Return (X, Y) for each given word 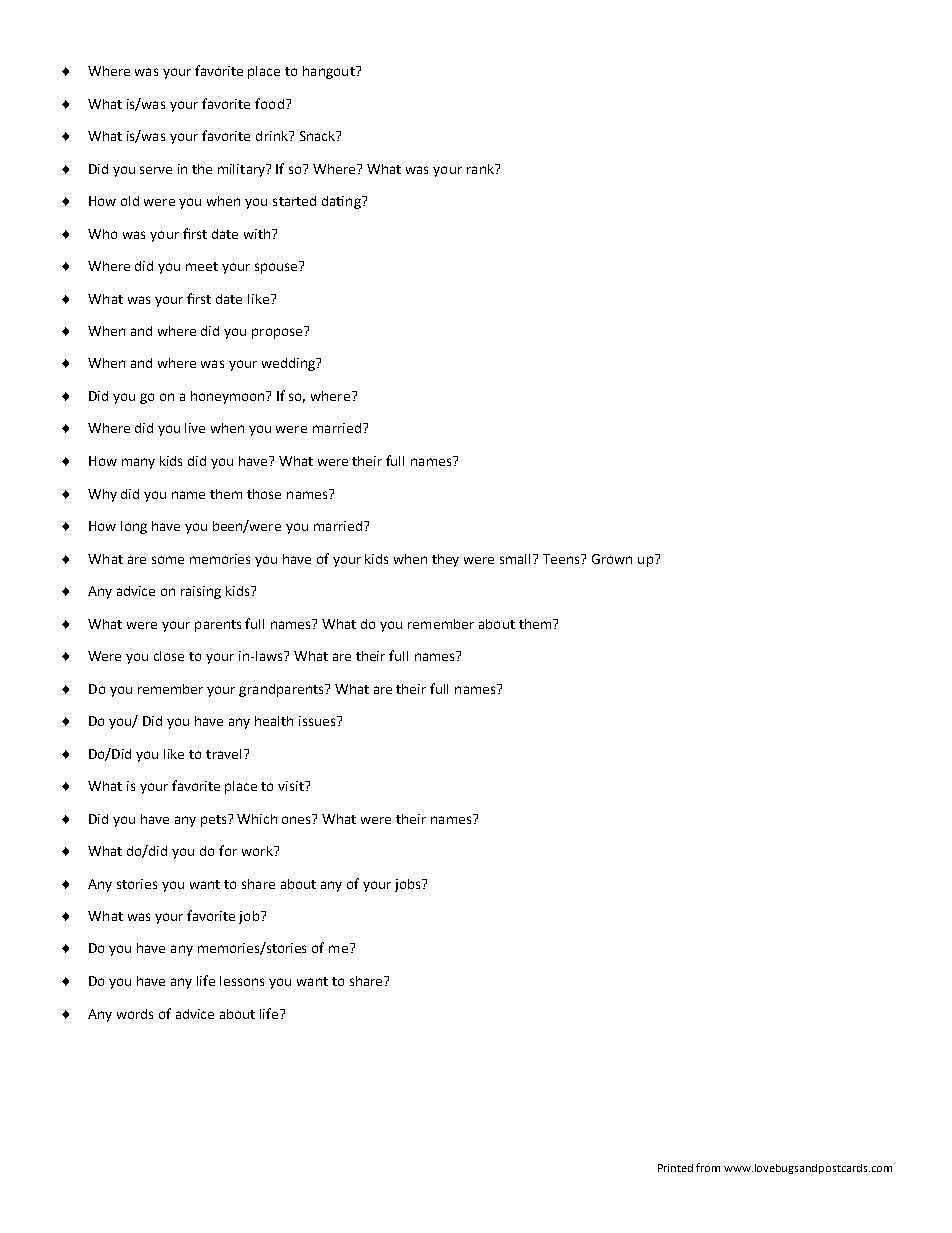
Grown (612, 559)
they (445, 560)
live (195, 428)
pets (215, 820)
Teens (562, 559)
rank (481, 169)
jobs (409, 885)
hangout (330, 72)
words (135, 1014)
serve (156, 170)
